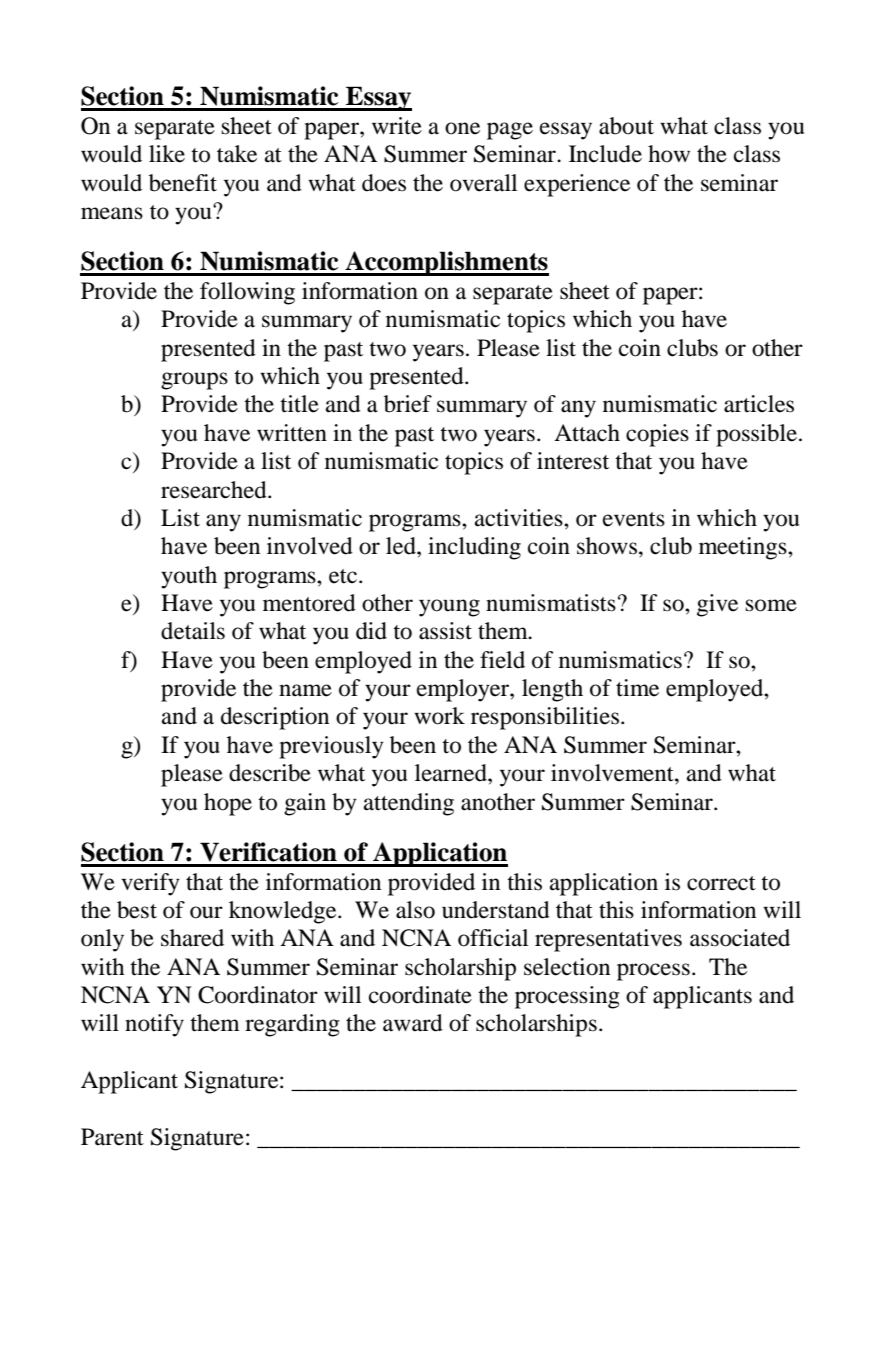 The height and width of the screenshot is (1372, 887). What do you see at coordinates (462, 128) in the screenshot?
I see `one` at bounding box center [462, 128].
